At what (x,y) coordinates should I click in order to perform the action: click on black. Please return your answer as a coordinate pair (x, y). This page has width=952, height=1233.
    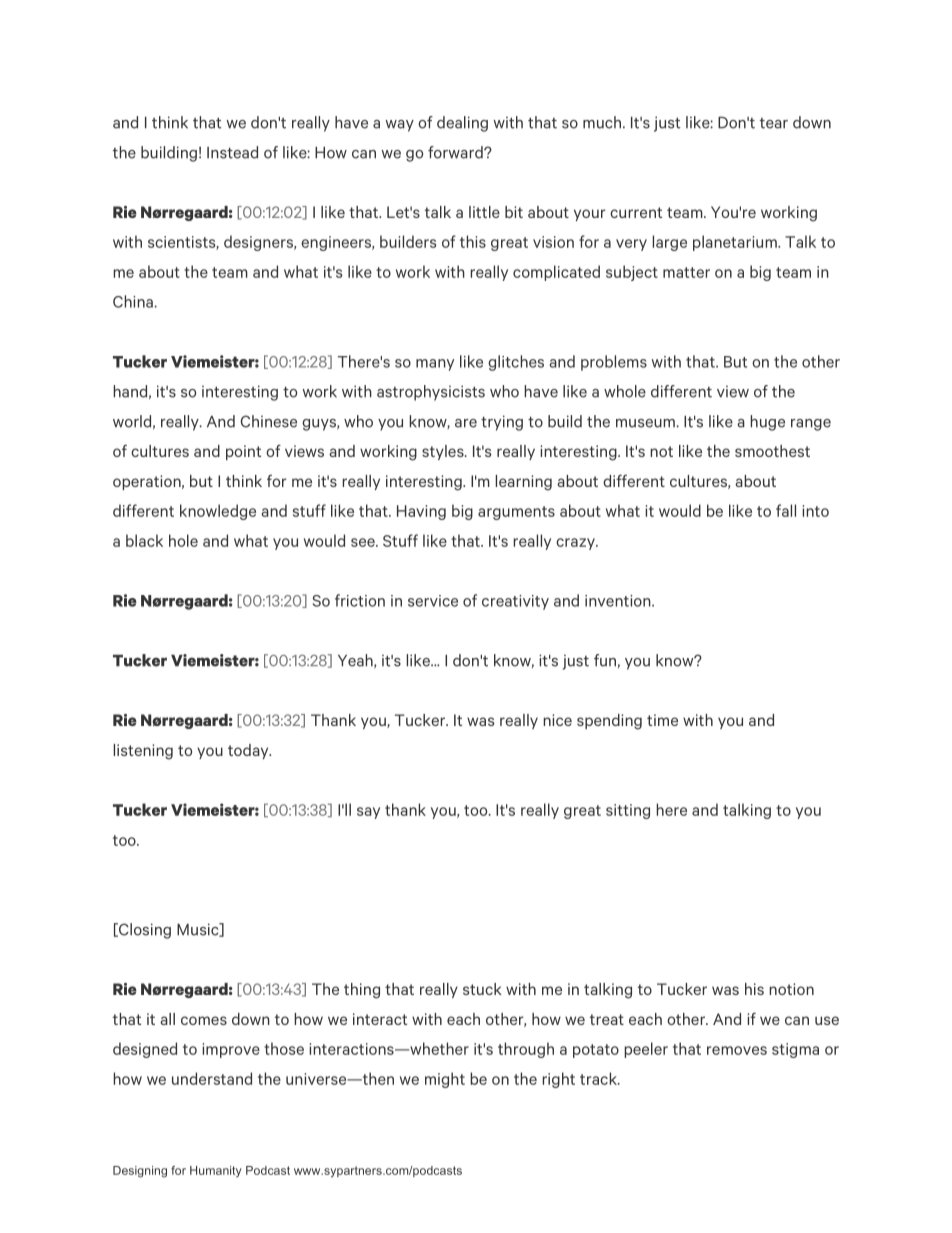
    Looking at the image, I should click on (144, 540).
